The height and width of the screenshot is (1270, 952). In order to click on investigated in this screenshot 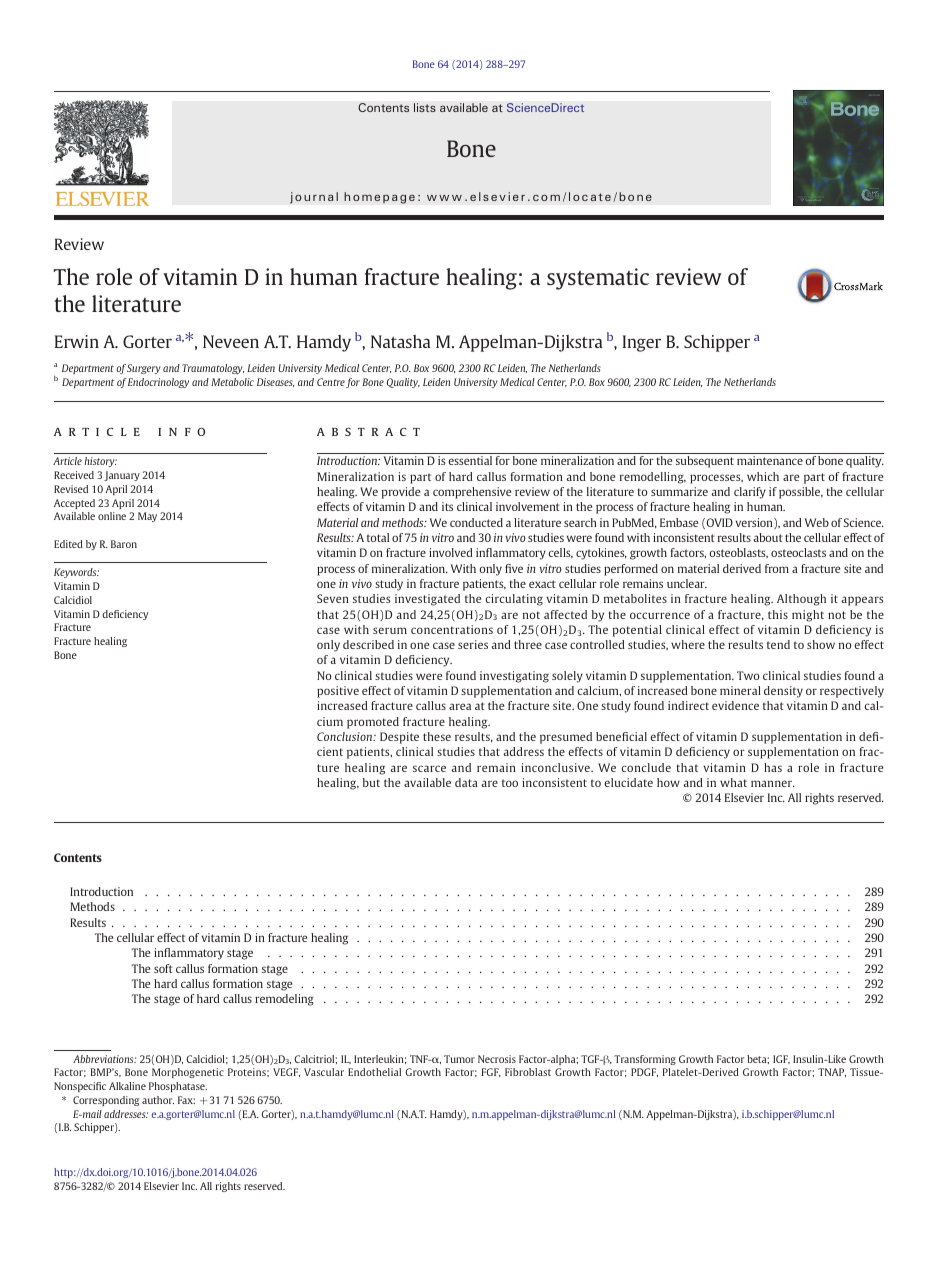, I will do `click(427, 600)`.
